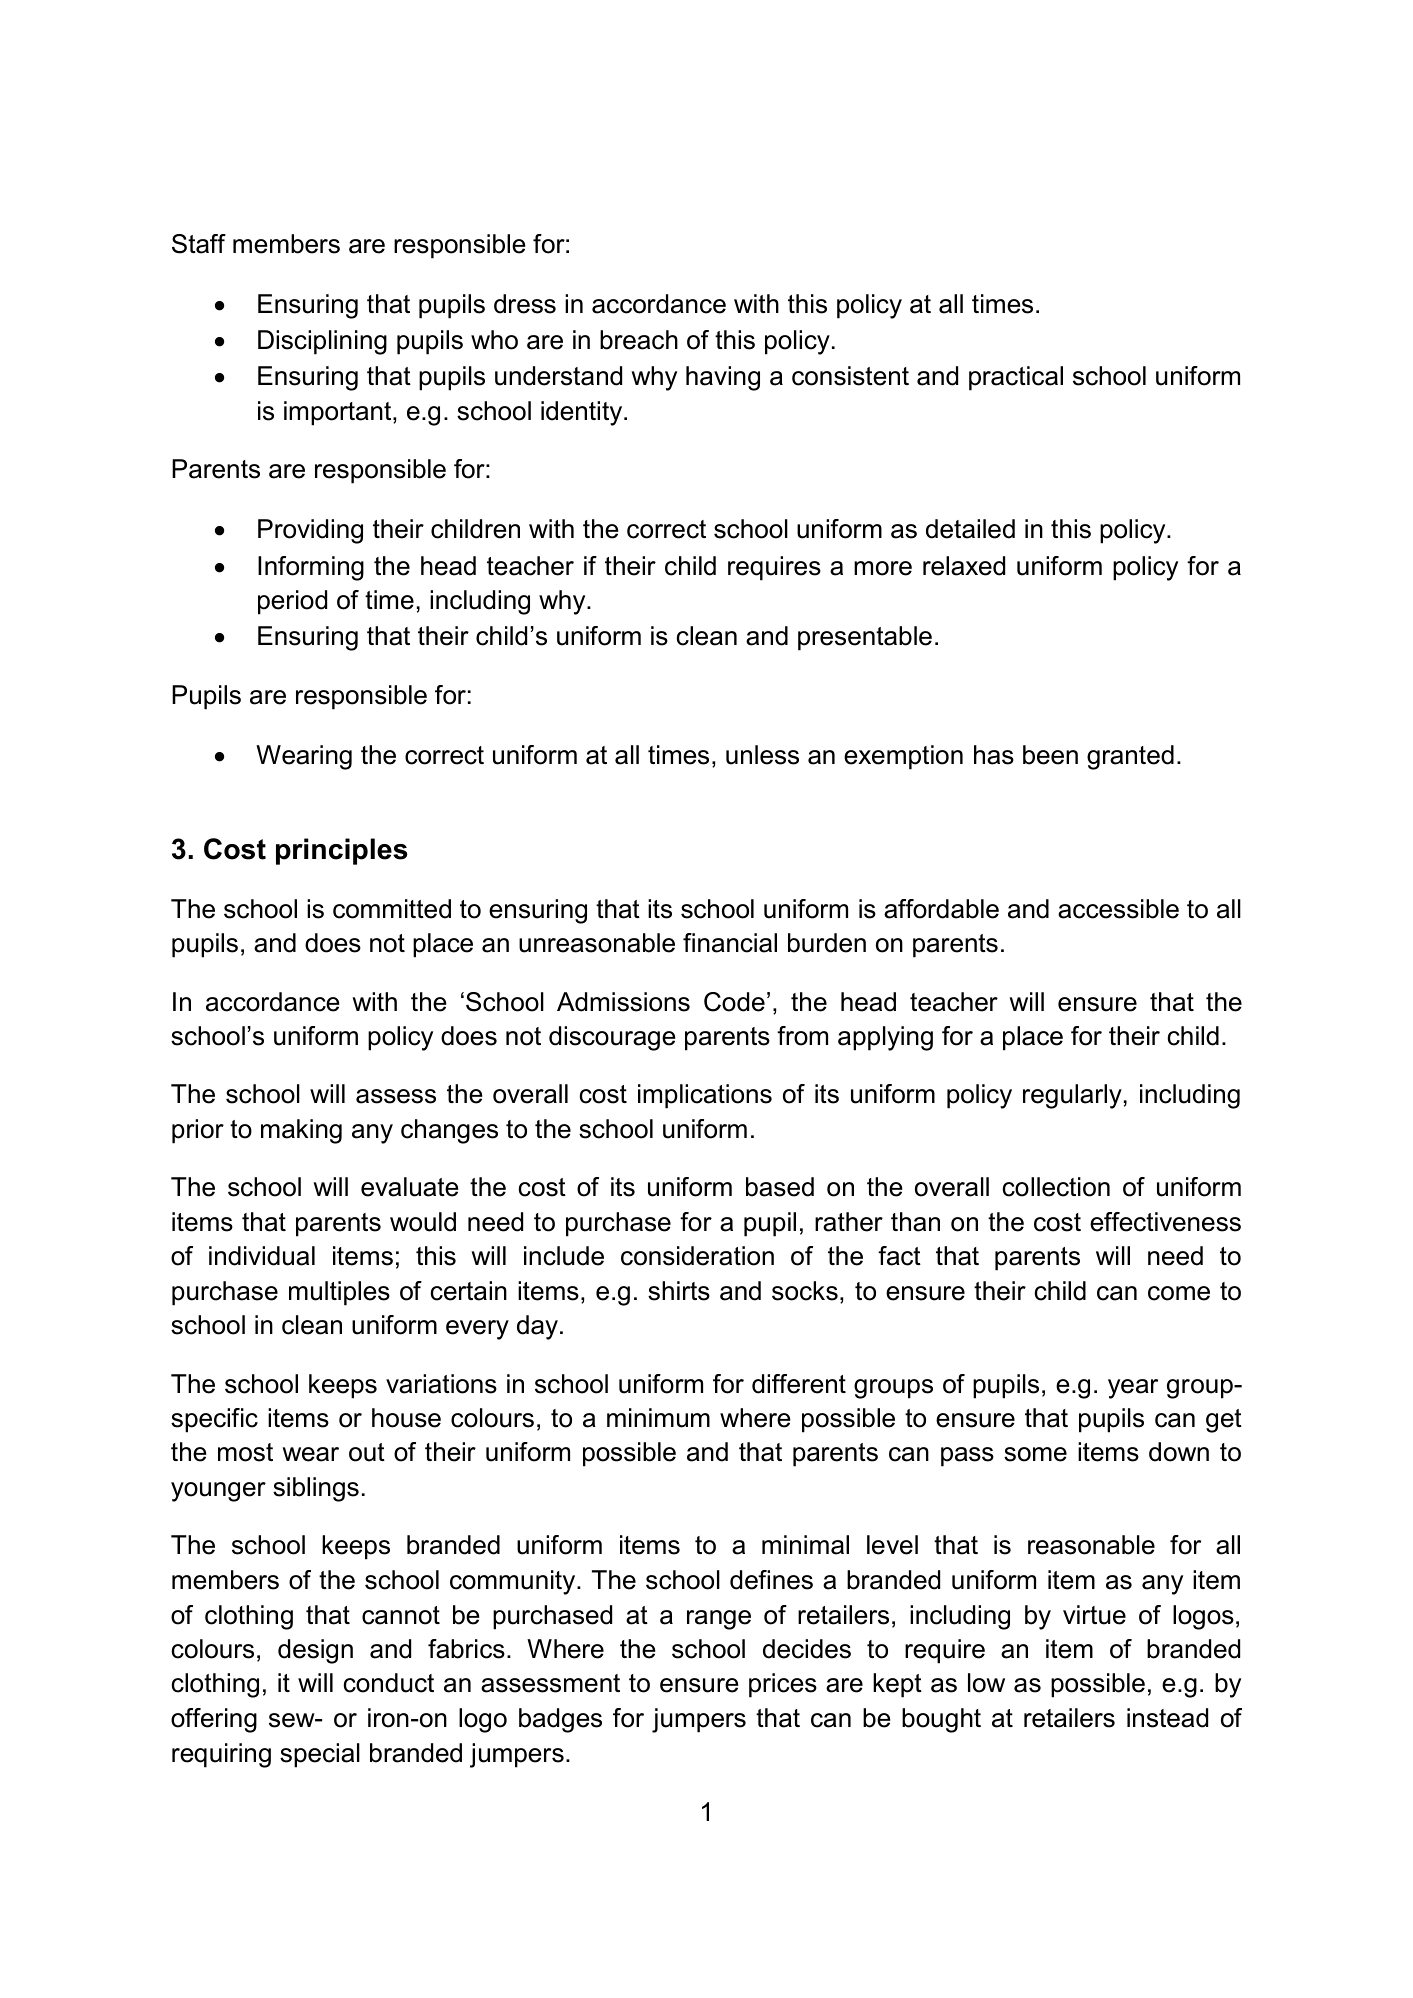  I want to click on Disciplining, so click(322, 342).
